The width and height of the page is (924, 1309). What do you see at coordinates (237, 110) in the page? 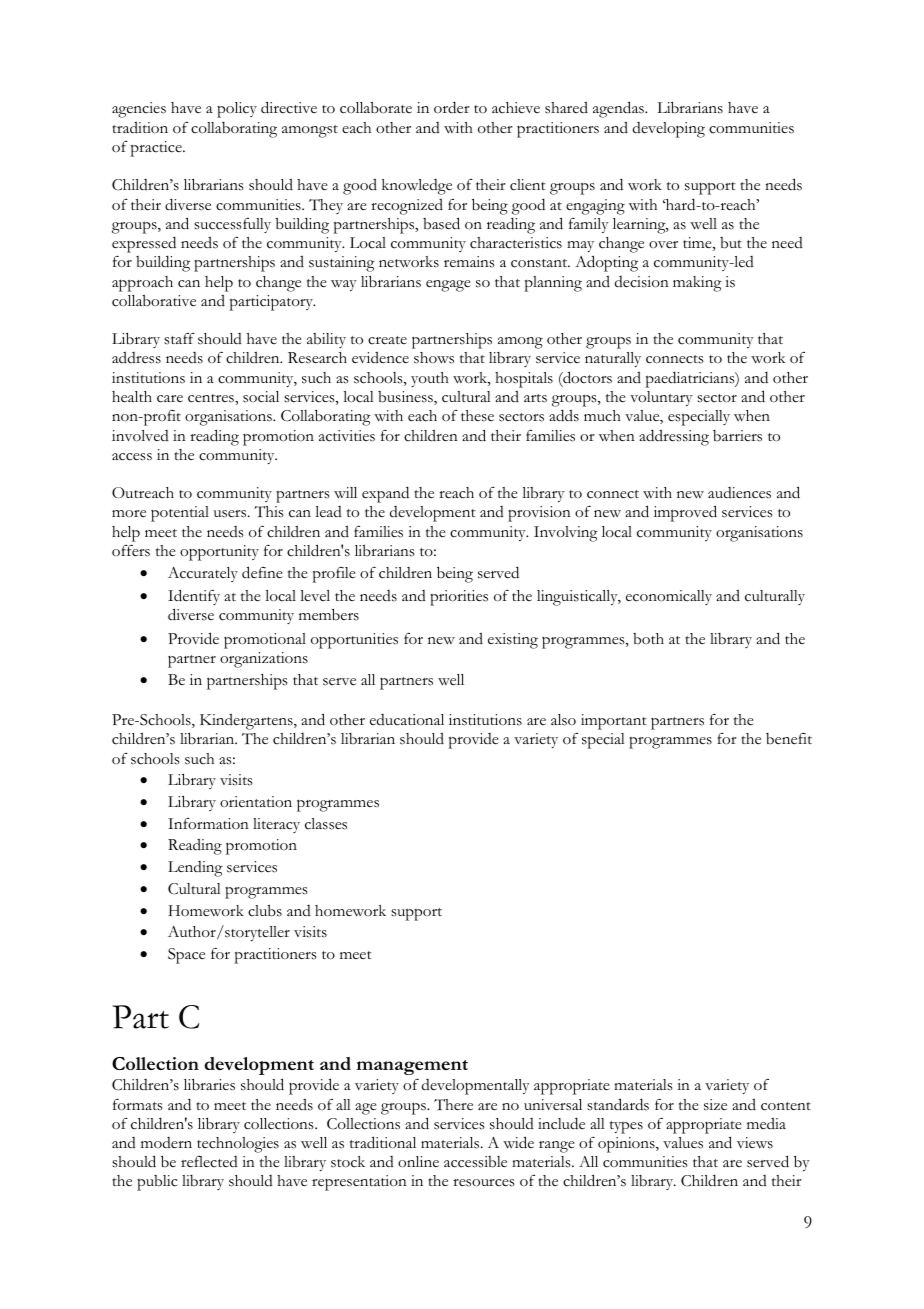
I see `policy` at bounding box center [237, 110].
